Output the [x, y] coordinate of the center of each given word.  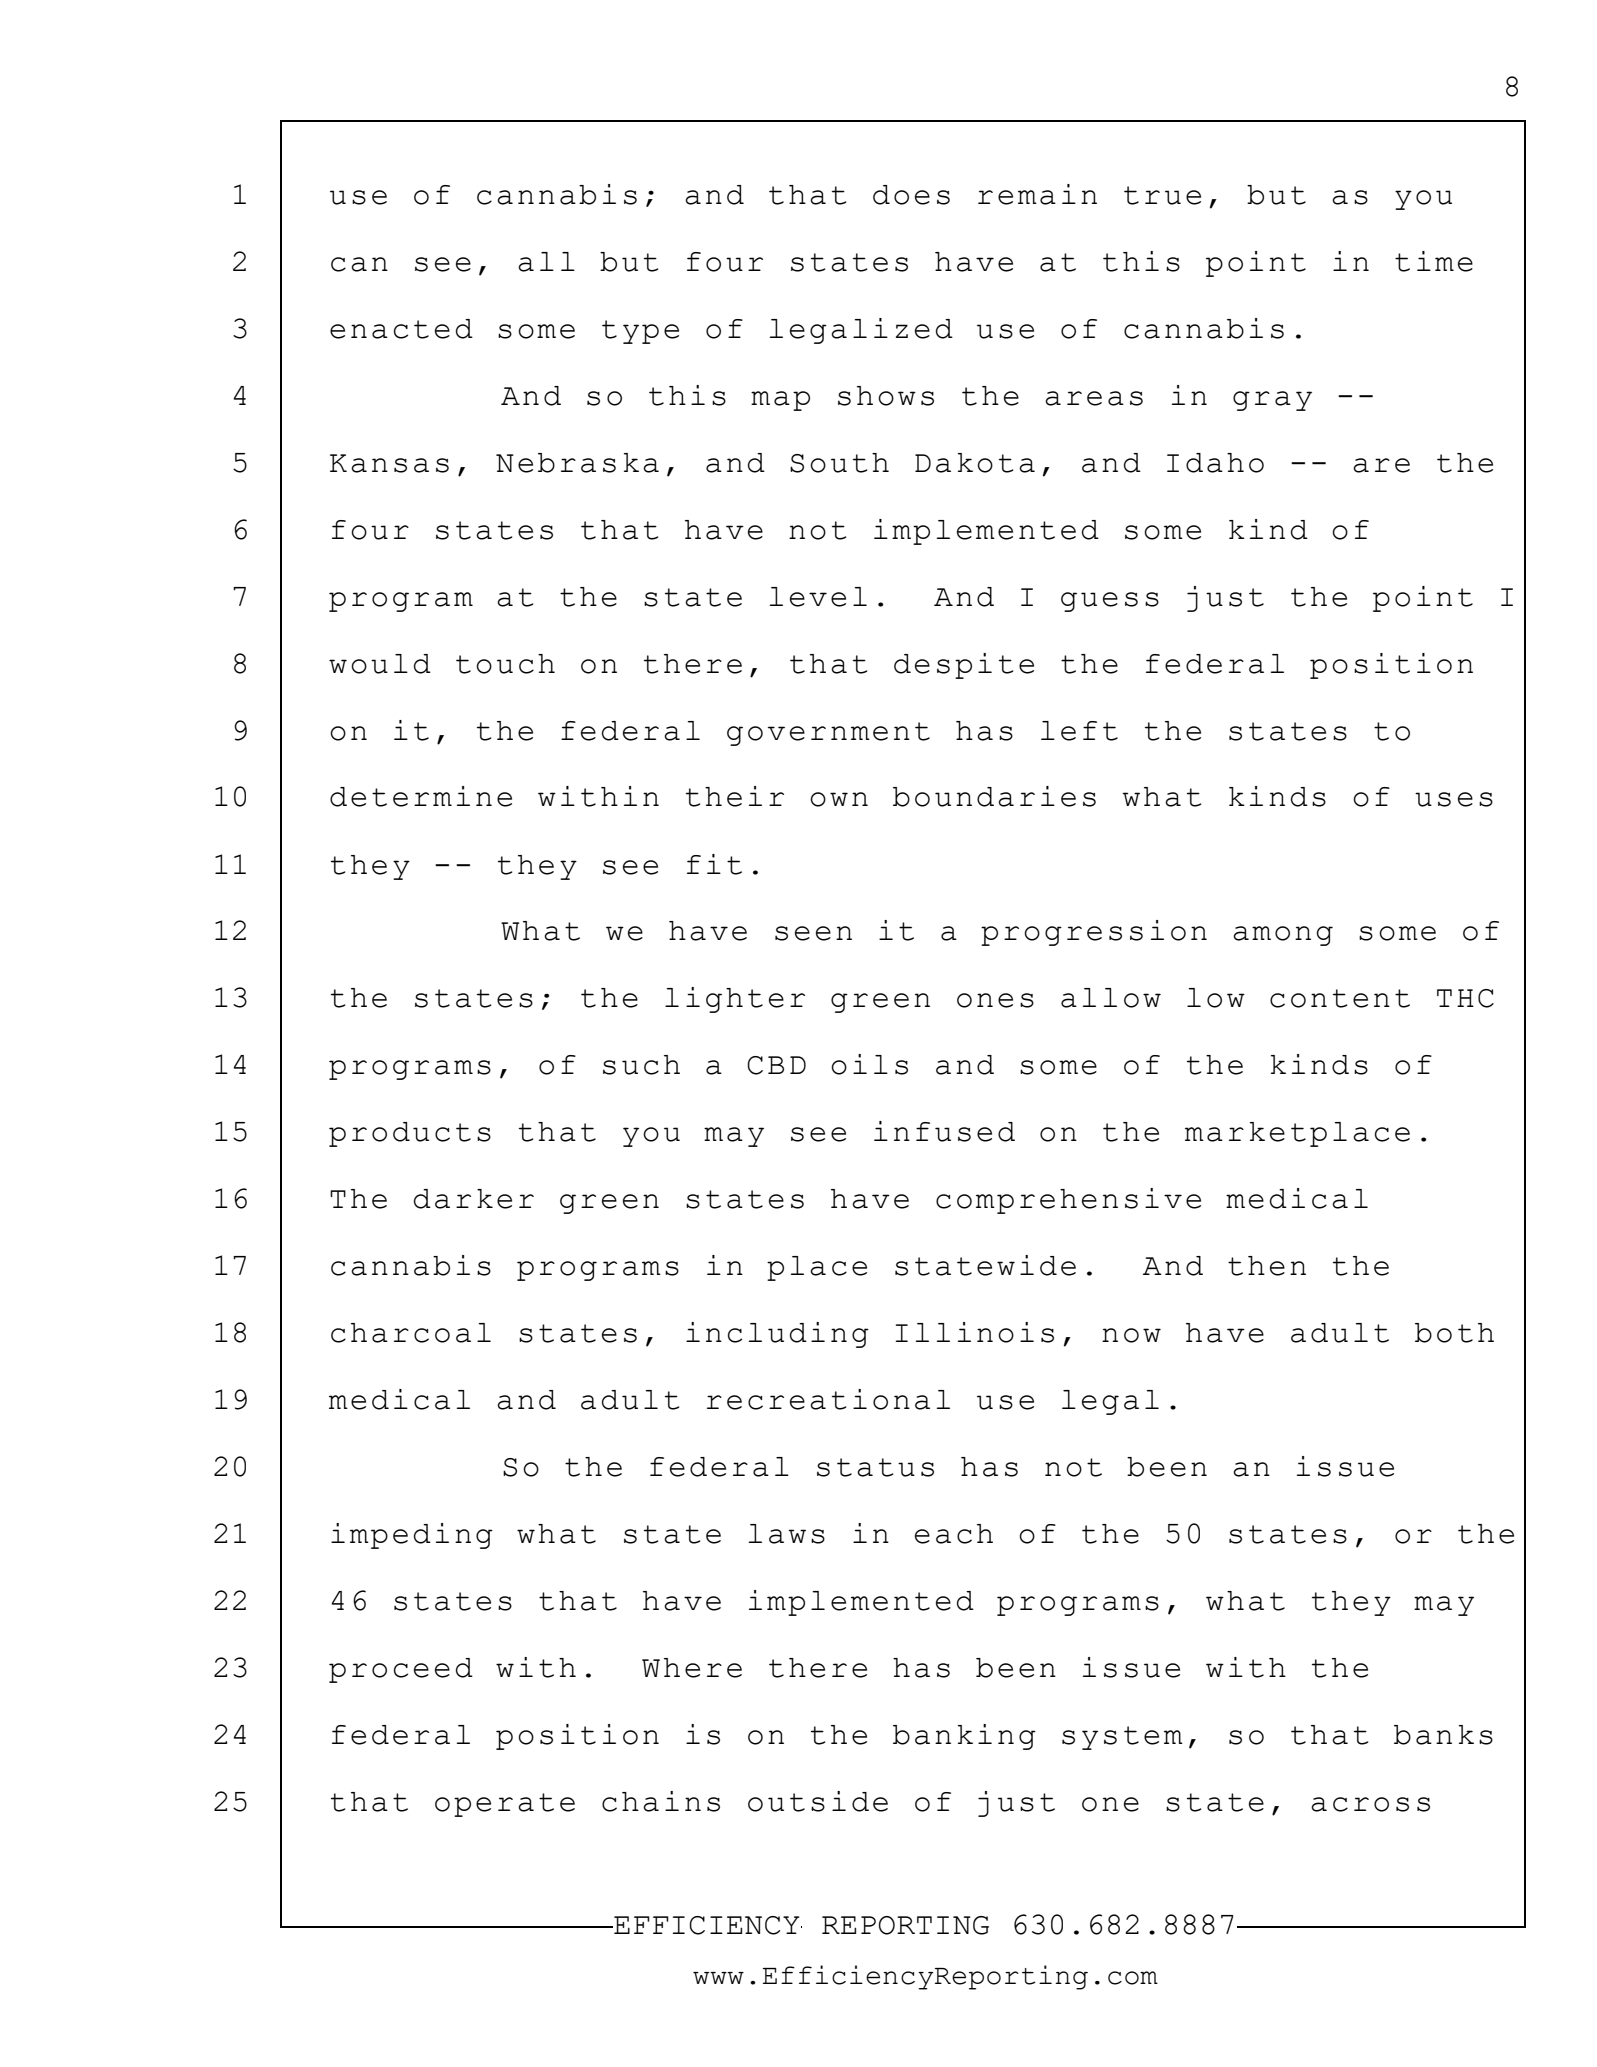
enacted [401, 329]
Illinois [974, 1332]
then [1267, 1266]
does [911, 195]
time [1434, 261]
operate [505, 1805]
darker [474, 1199]
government [828, 734]
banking [964, 1737]
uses [1454, 799]
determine [421, 796]
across [1370, 1804]
